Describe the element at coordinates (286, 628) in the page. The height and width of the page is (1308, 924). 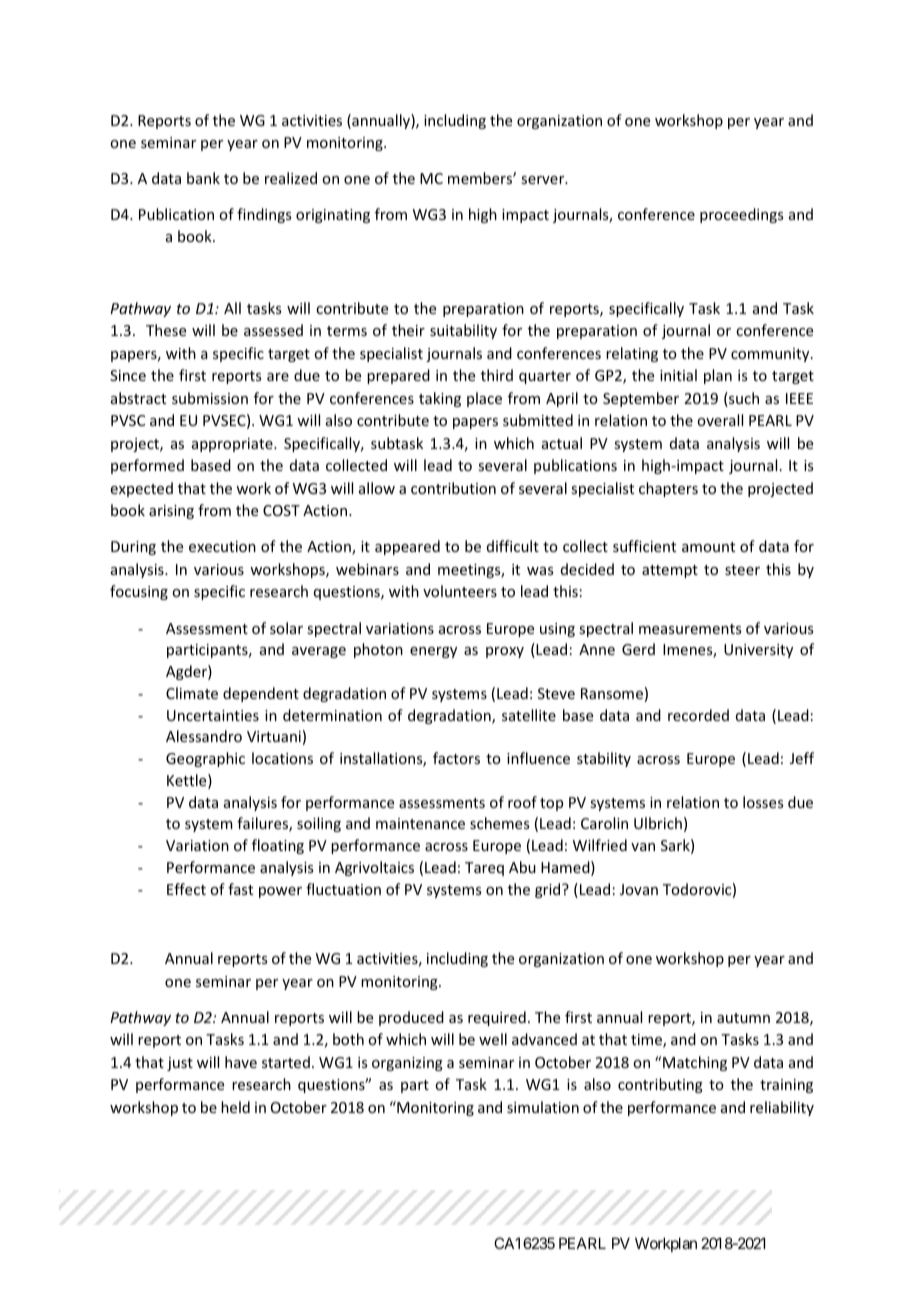
I see `solar` at that location.
